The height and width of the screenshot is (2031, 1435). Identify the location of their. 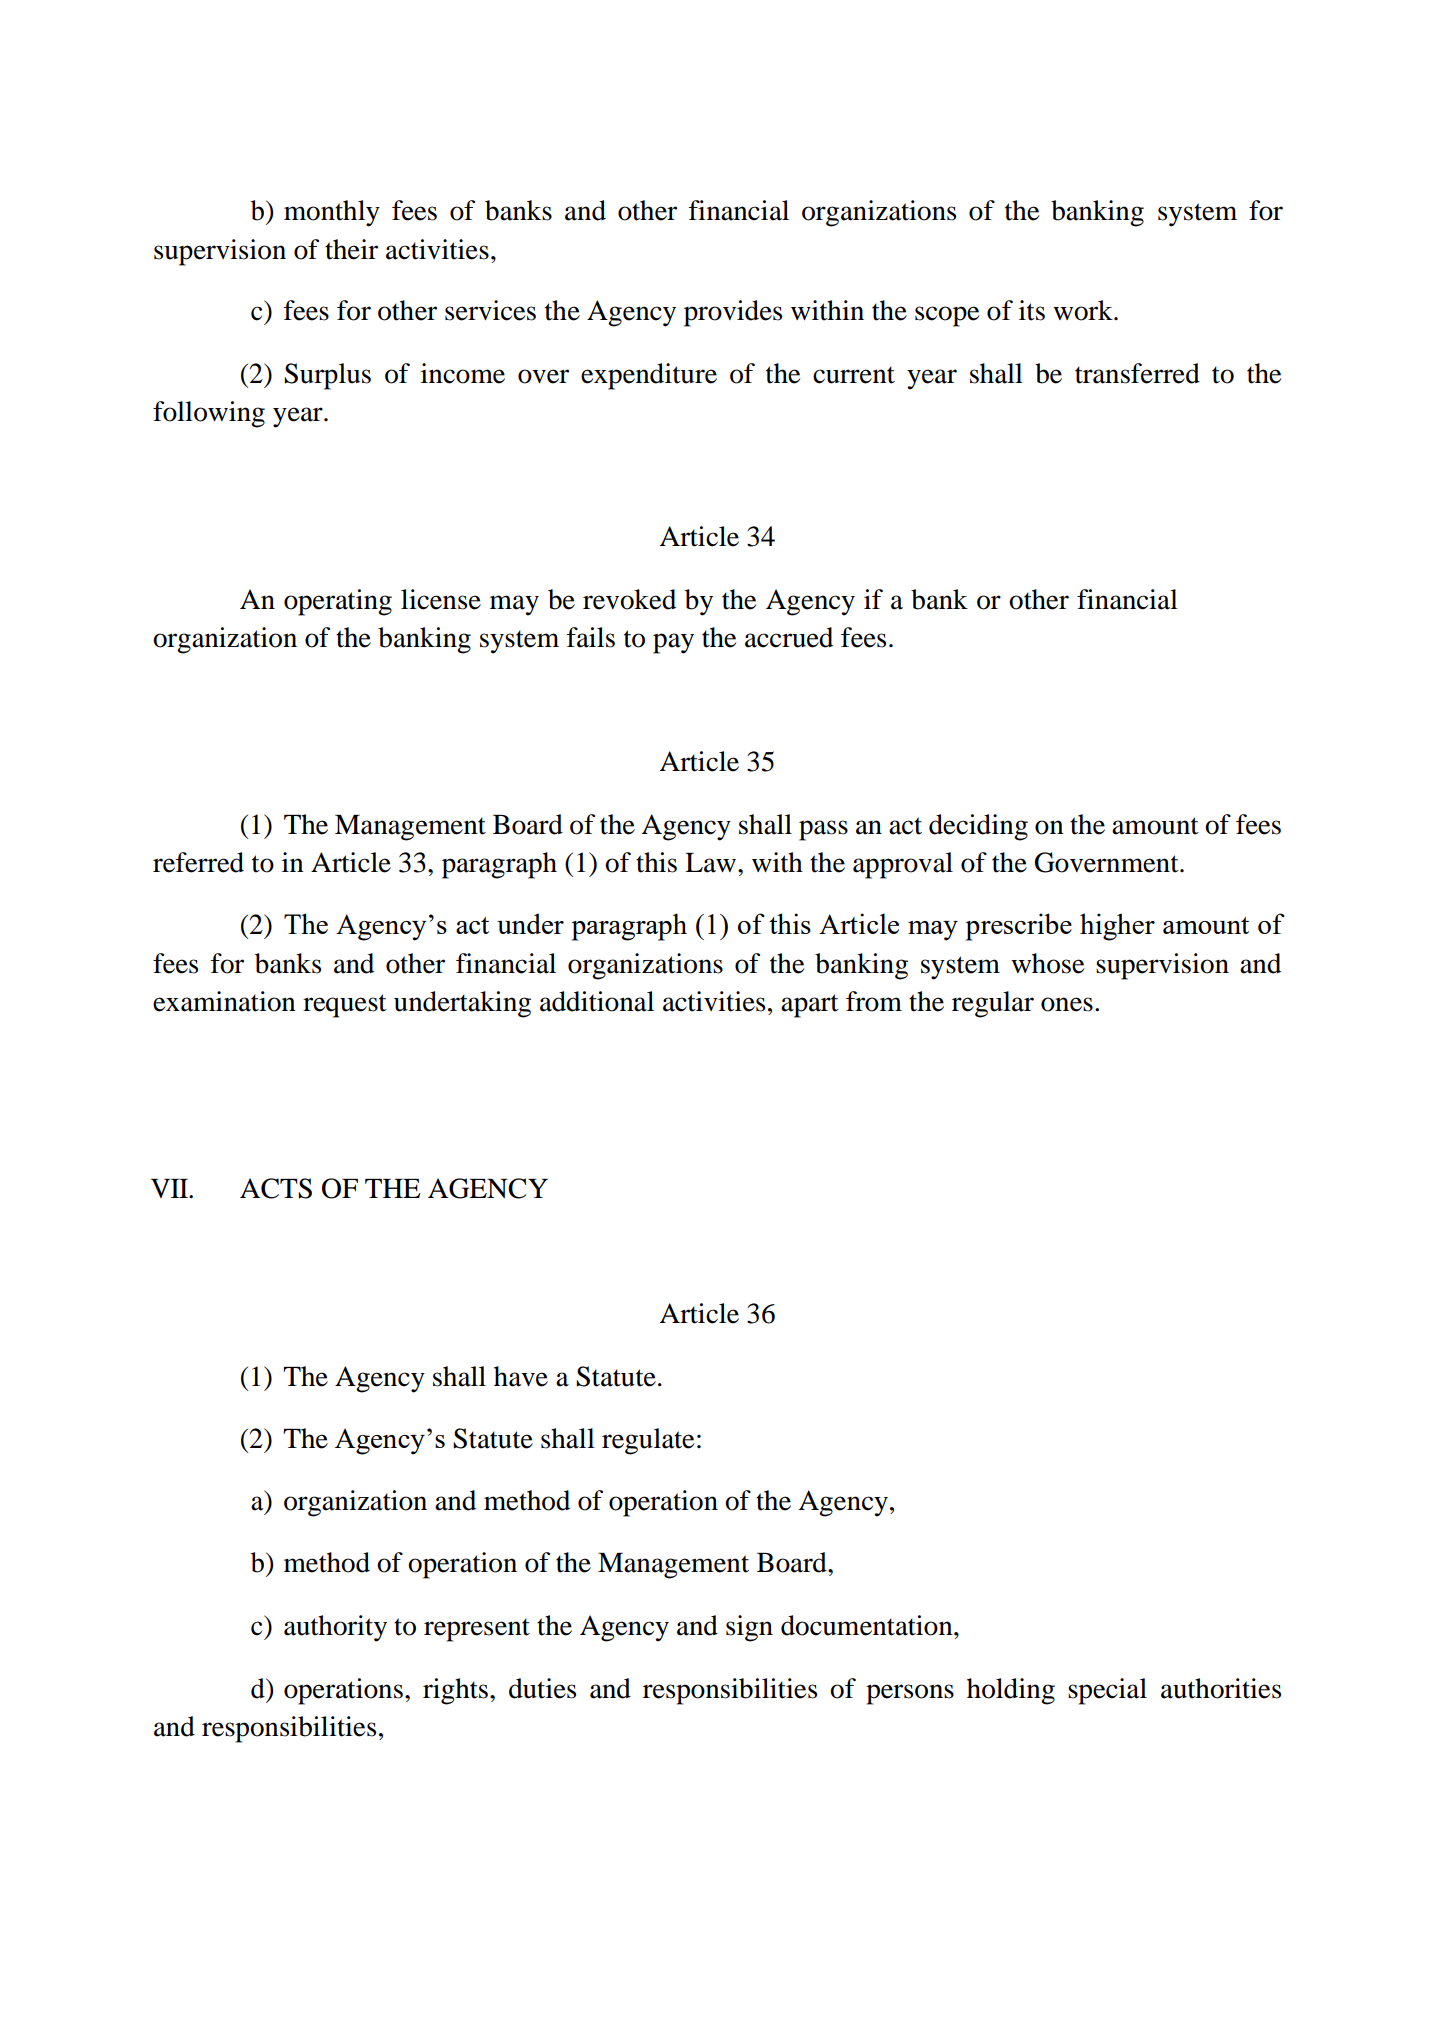
(351, 249).
